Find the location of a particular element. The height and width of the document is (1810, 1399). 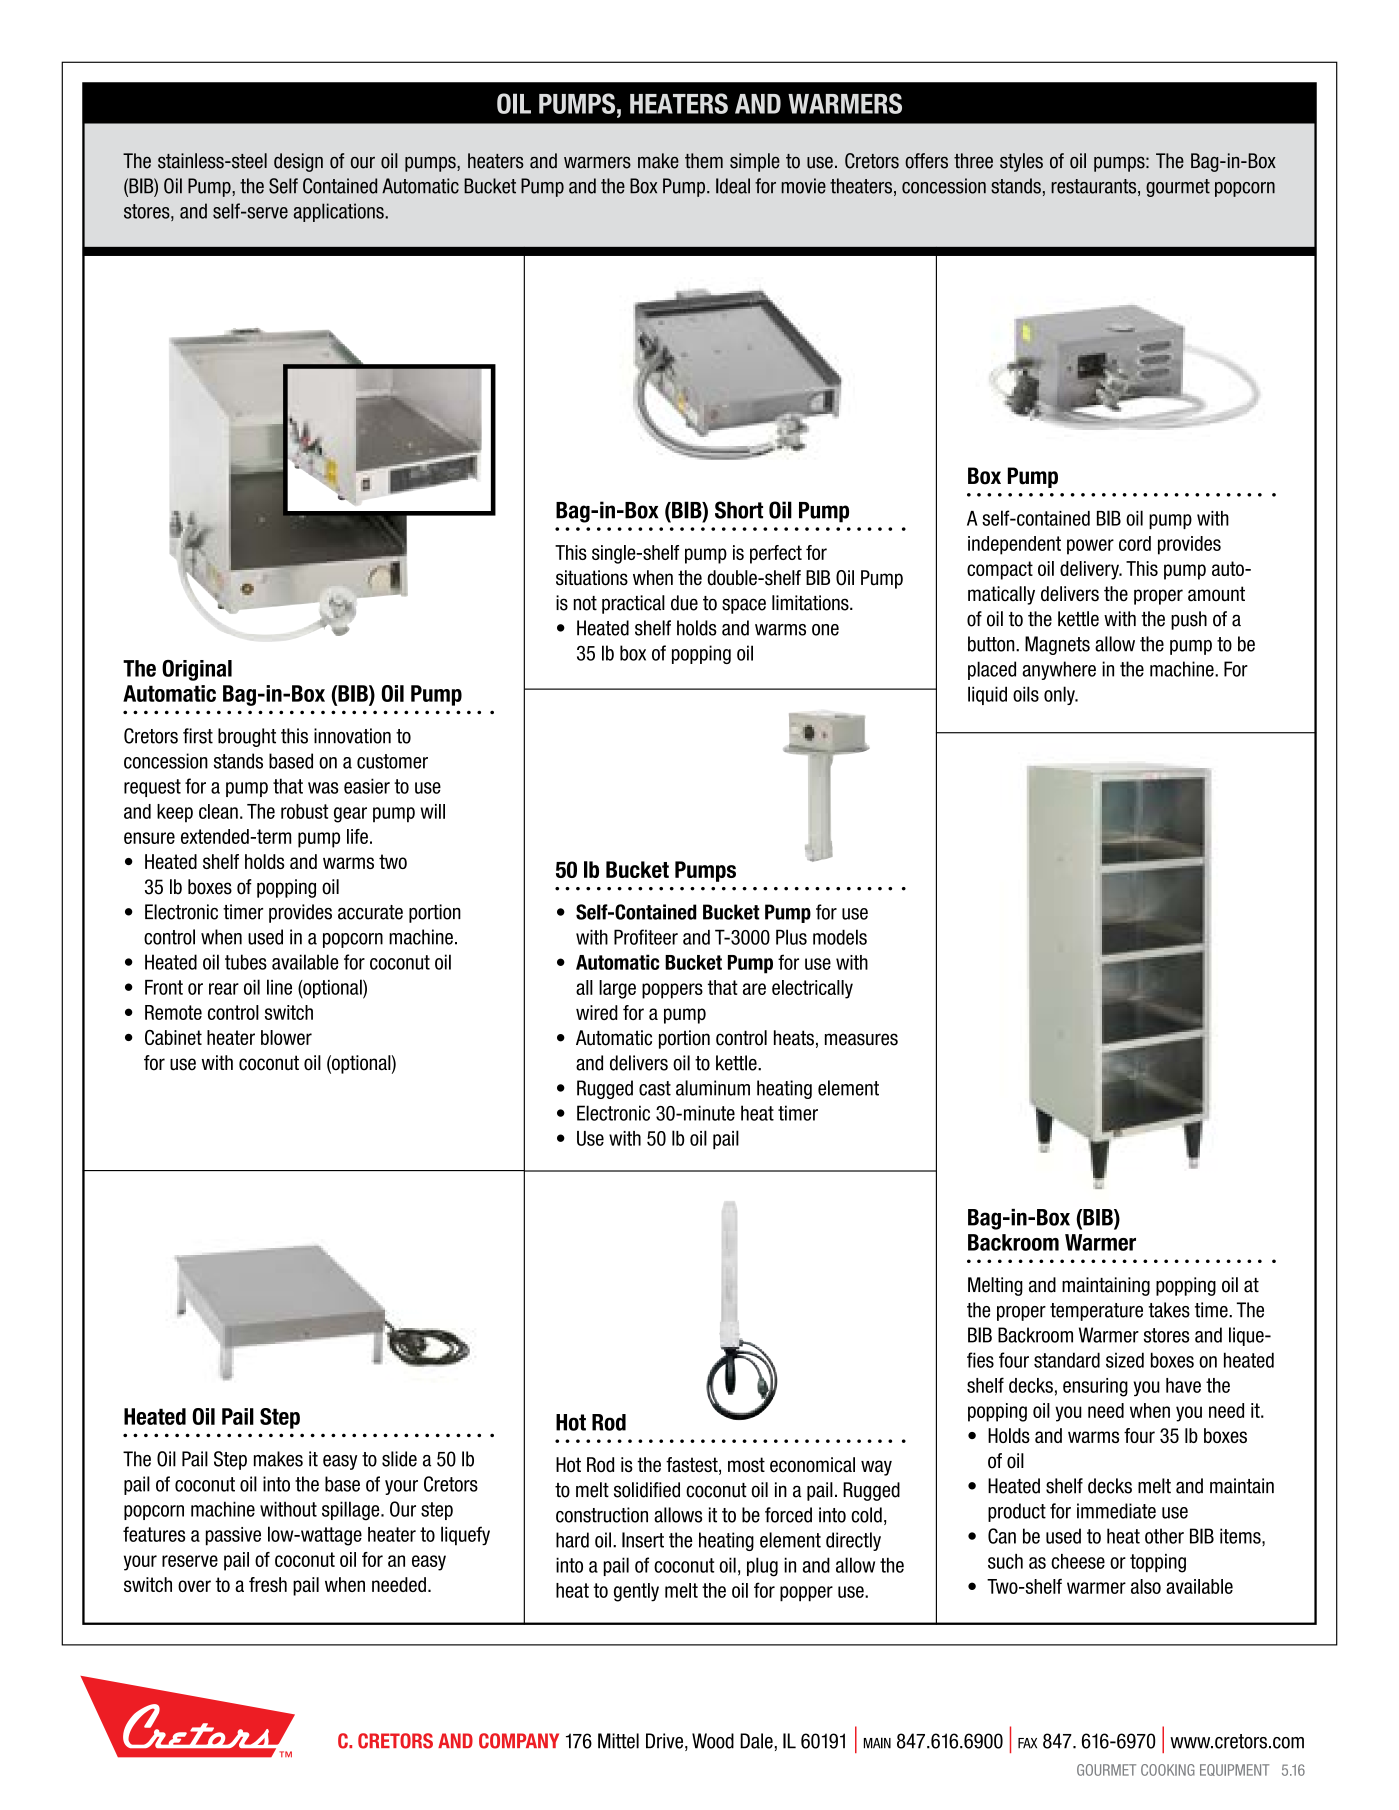

line is located at coordinates (279, 987).
